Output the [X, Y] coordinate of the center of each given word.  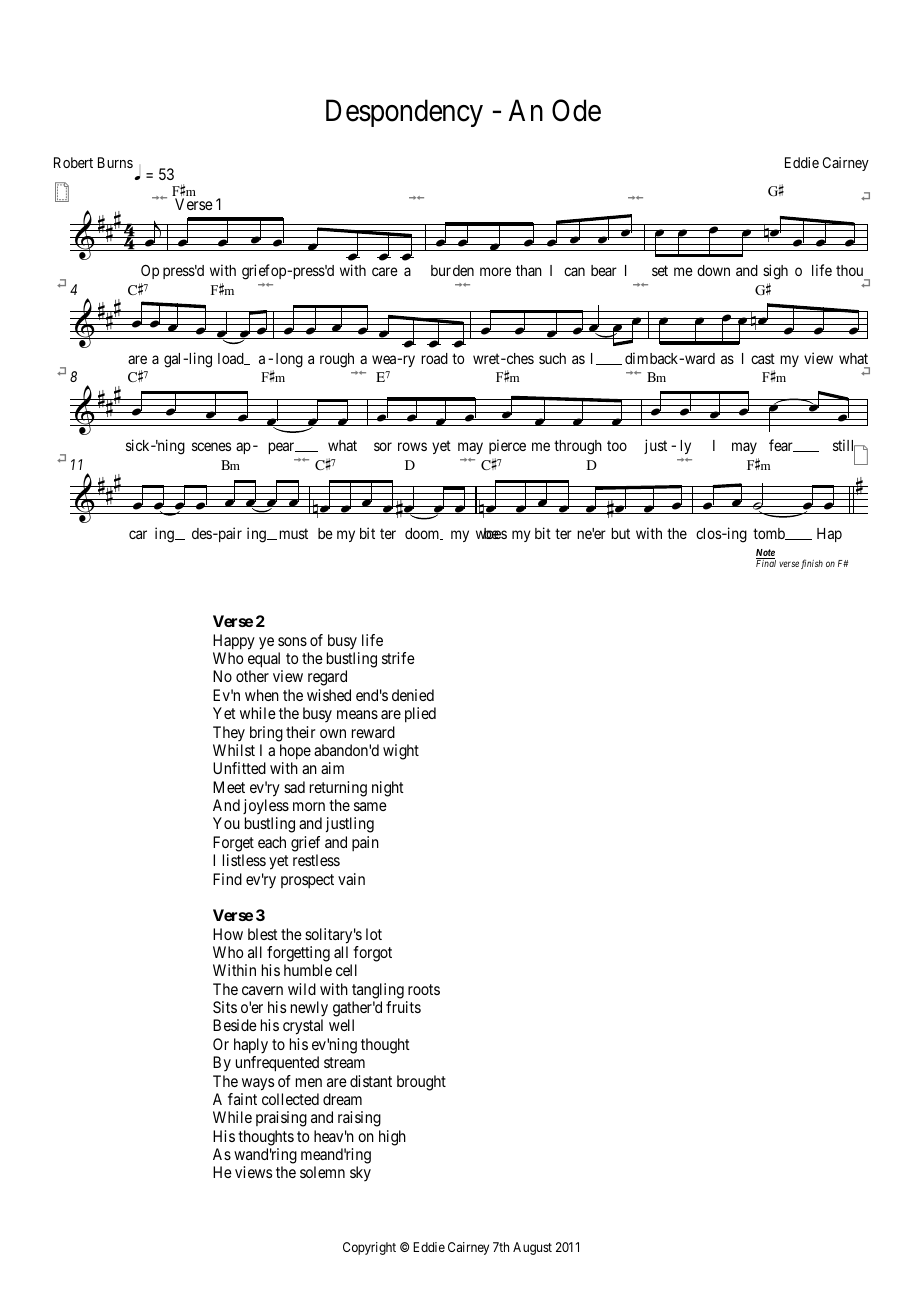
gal [174, 360]
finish [812, 564]
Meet [229, 787]
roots [424, 989]
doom [423, 534]
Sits [225, 1007]
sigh [775, 272]
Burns [115, 162]
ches [519, 358]
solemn [322, 1172]
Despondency [404, 113]
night [388, 789]
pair [229, 534]
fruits [403, 1007]
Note [765, 554]
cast [763, 358]
